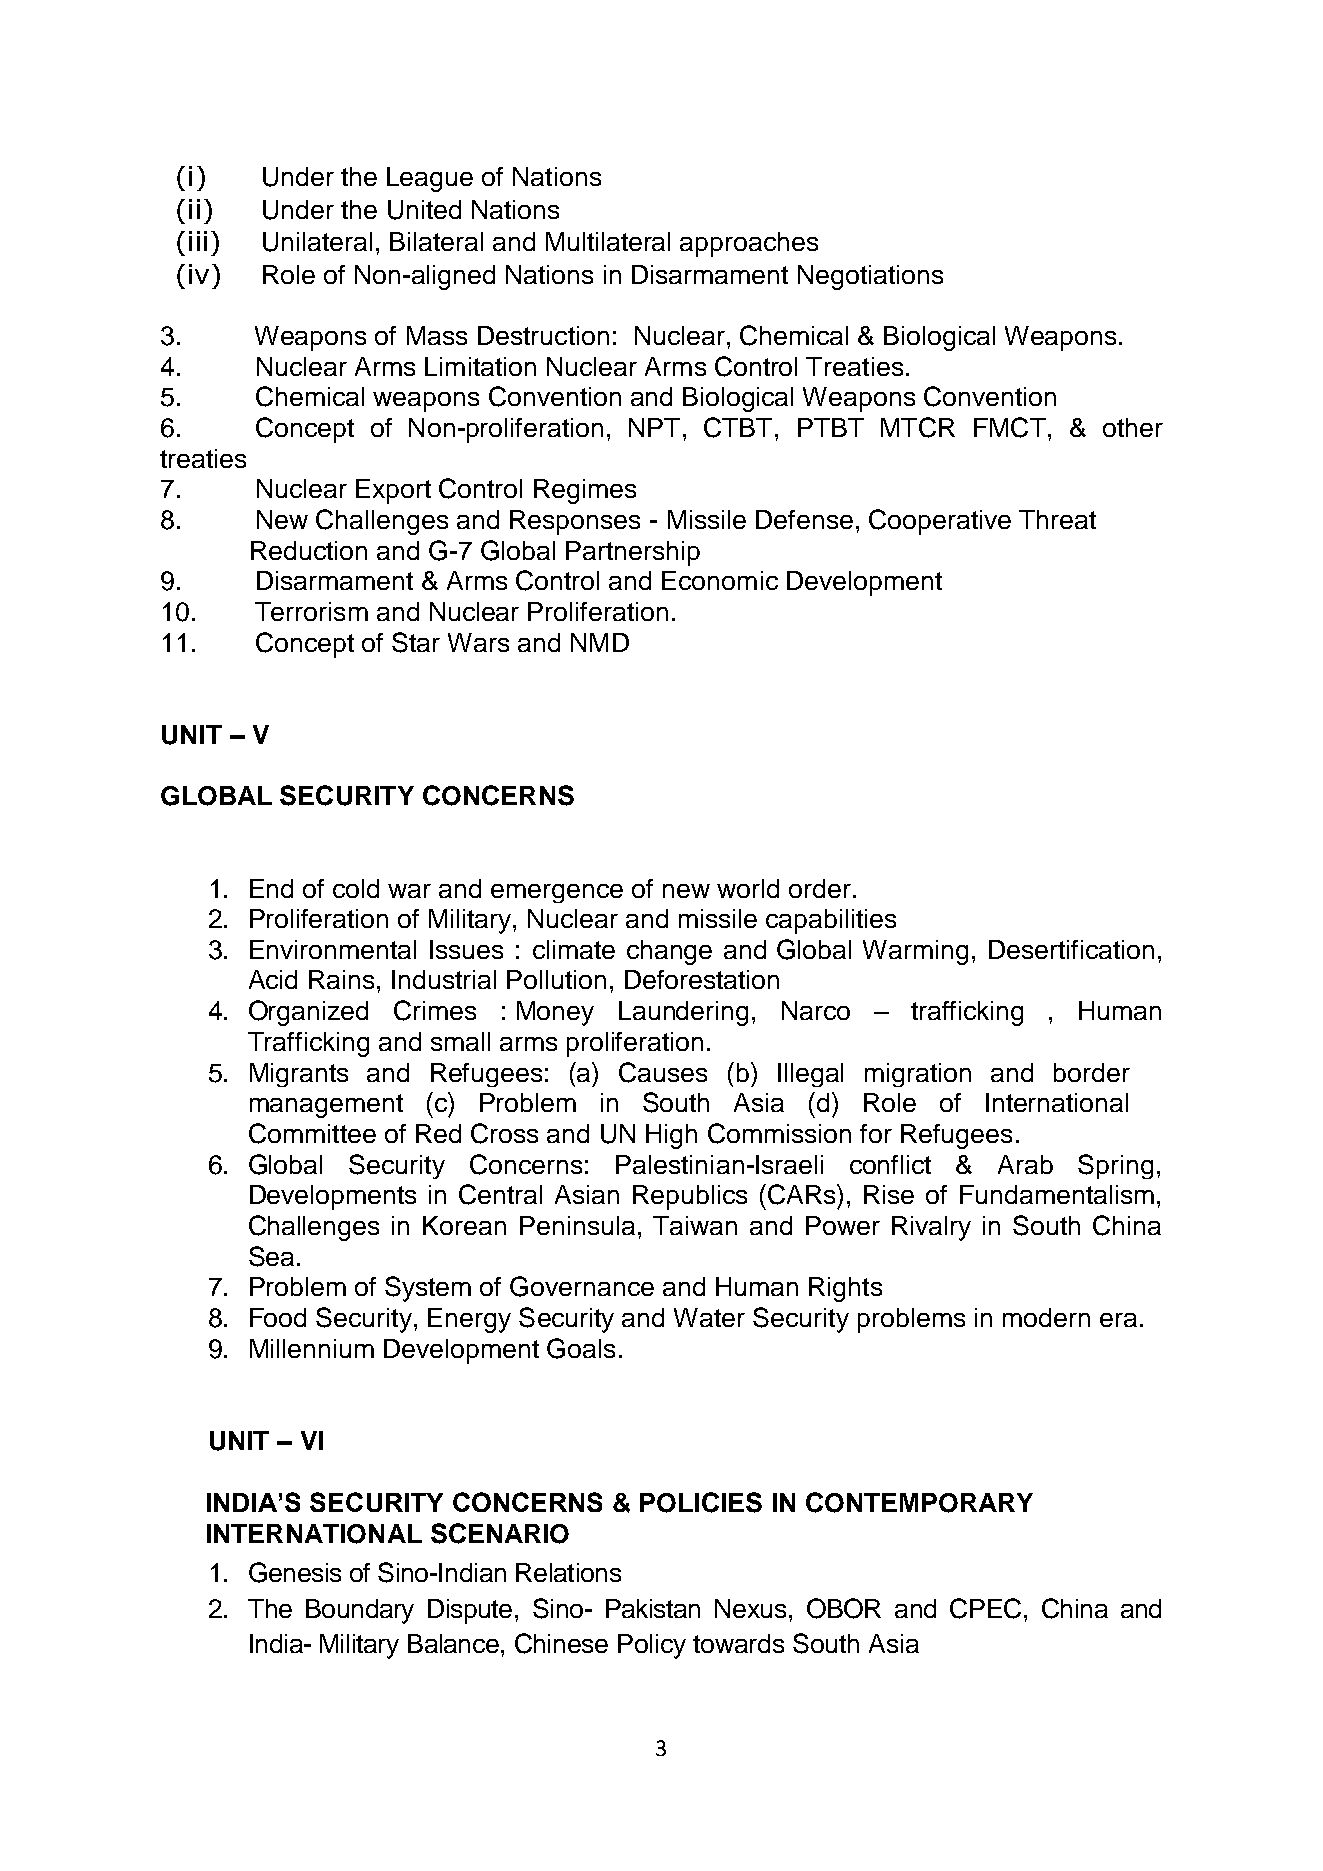 Image resolution: width=1323 pixels, height=1871 pixels. I want to click on Negotiations, so click(870, 277).
